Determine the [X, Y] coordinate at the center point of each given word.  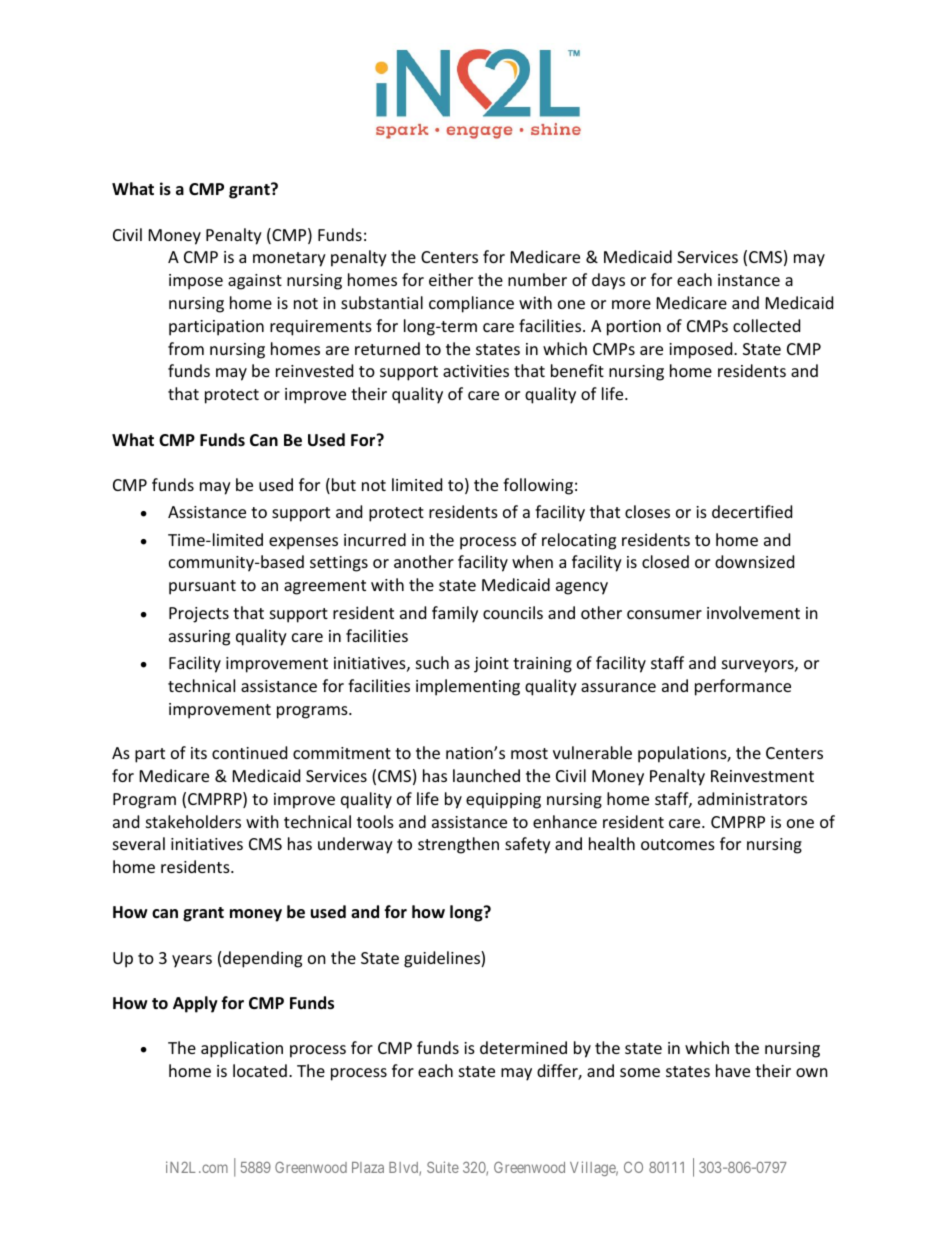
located [260, 1070]
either [451, 279]
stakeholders [193, 821]
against [255, 282]
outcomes [678, 844]
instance [749, 280]
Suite [443, 1167]
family [455, 614]
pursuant [202, 587]
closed [665, 561]
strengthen [458, 845]
